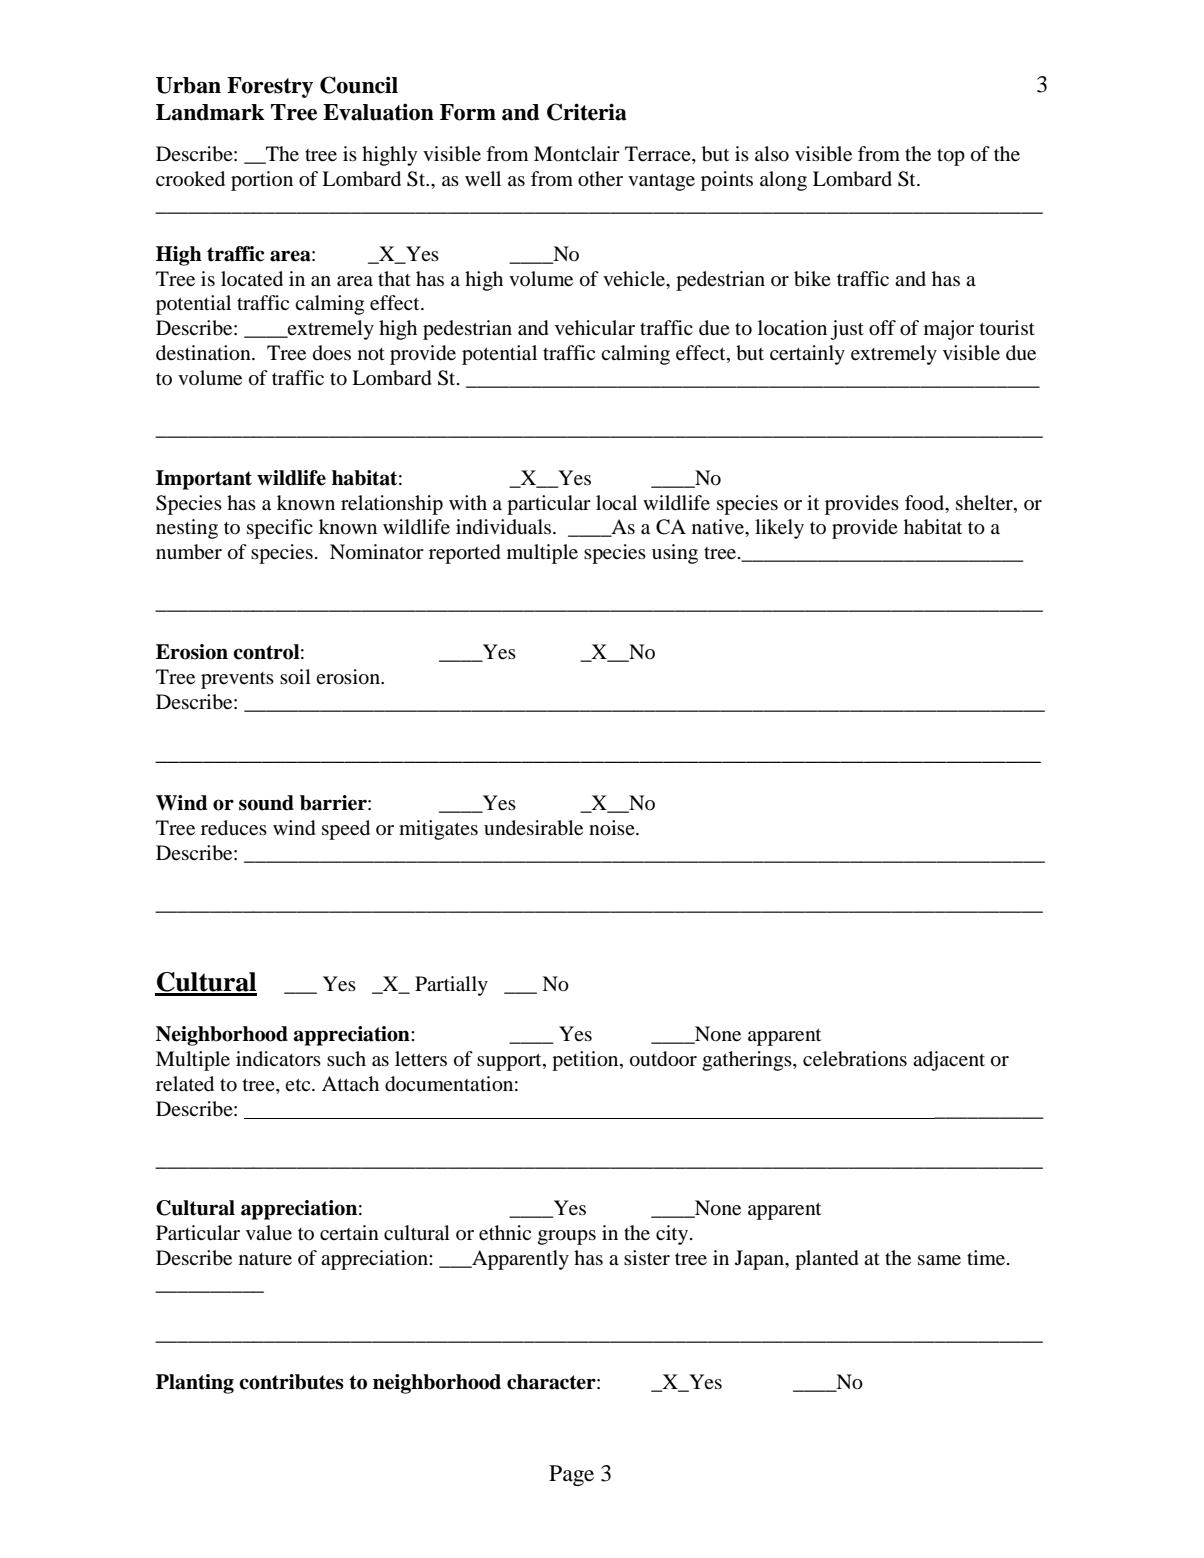  Describe the element at coordinates (586, 112) in the image. I see `Criteria` at that location.
